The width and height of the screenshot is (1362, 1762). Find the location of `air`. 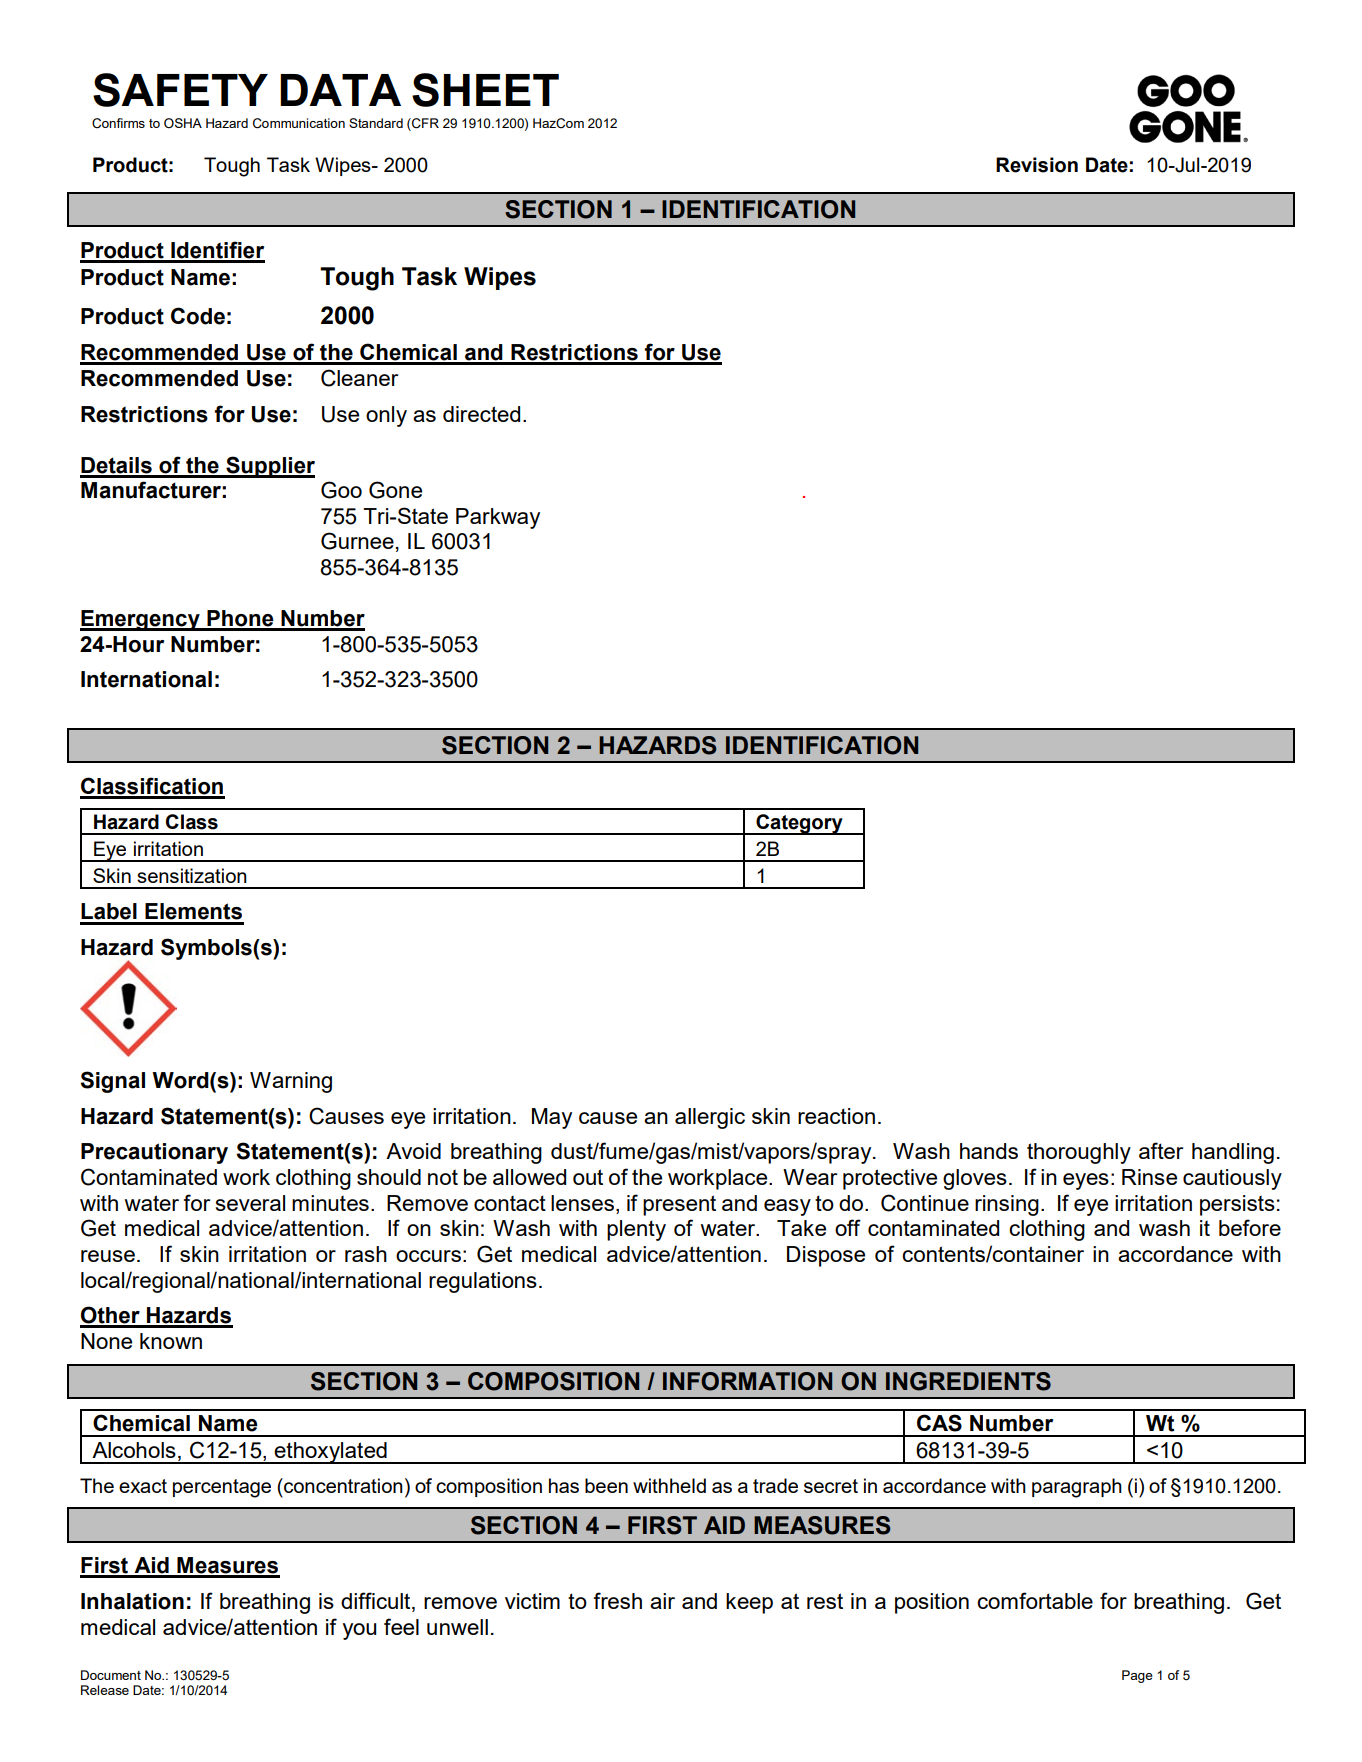

air is located at coordinates (662, 1601).
